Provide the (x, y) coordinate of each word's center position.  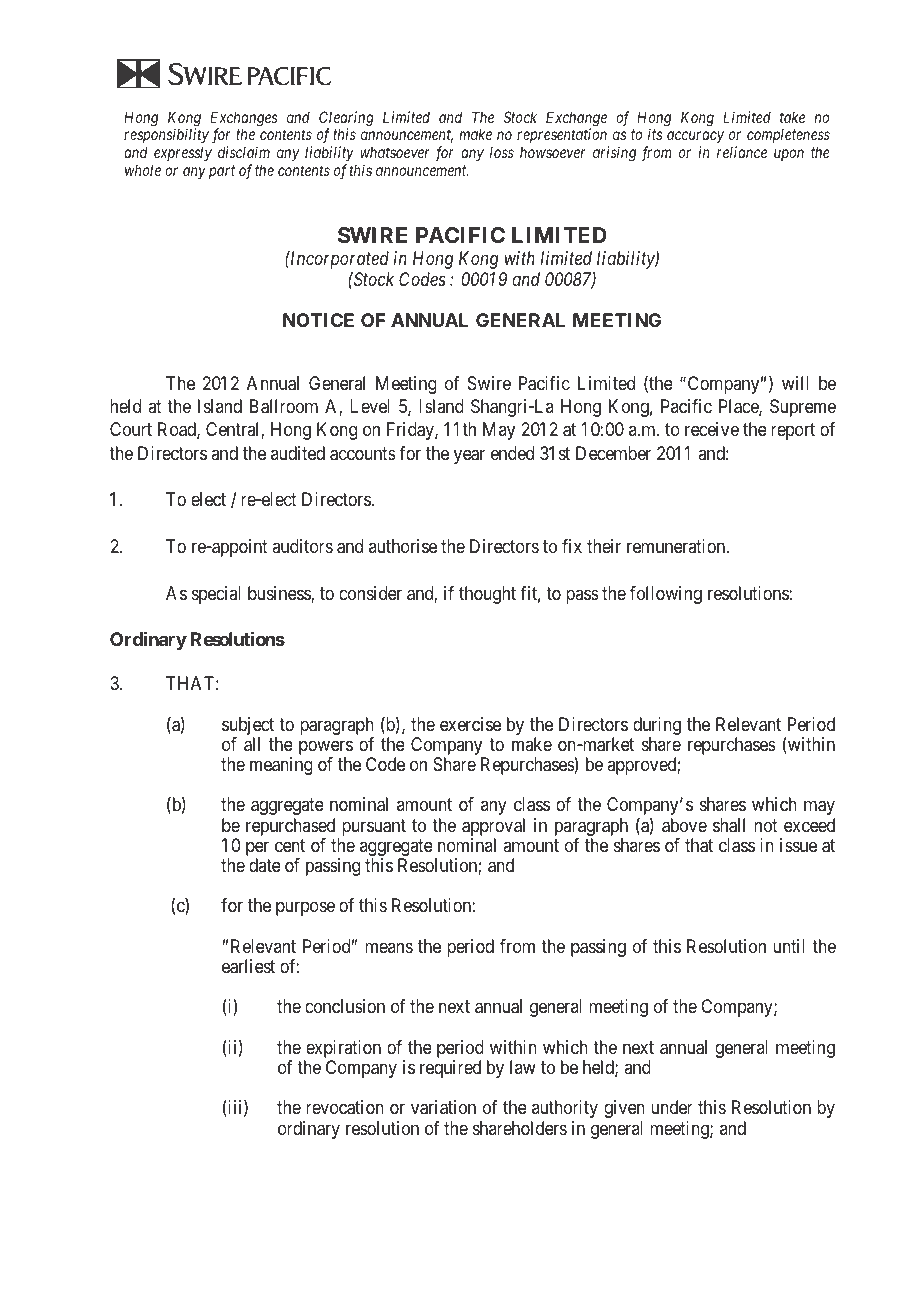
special (216, 595)
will (795, 383)
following (666, 595)
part (222, 172)
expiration (342, 1050)
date (265, 865)
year (469, 456)
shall (729, 825)
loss (502, 152)
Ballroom (284, 406)
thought (487, 595)
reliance (742, 152)
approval (493, 828)
